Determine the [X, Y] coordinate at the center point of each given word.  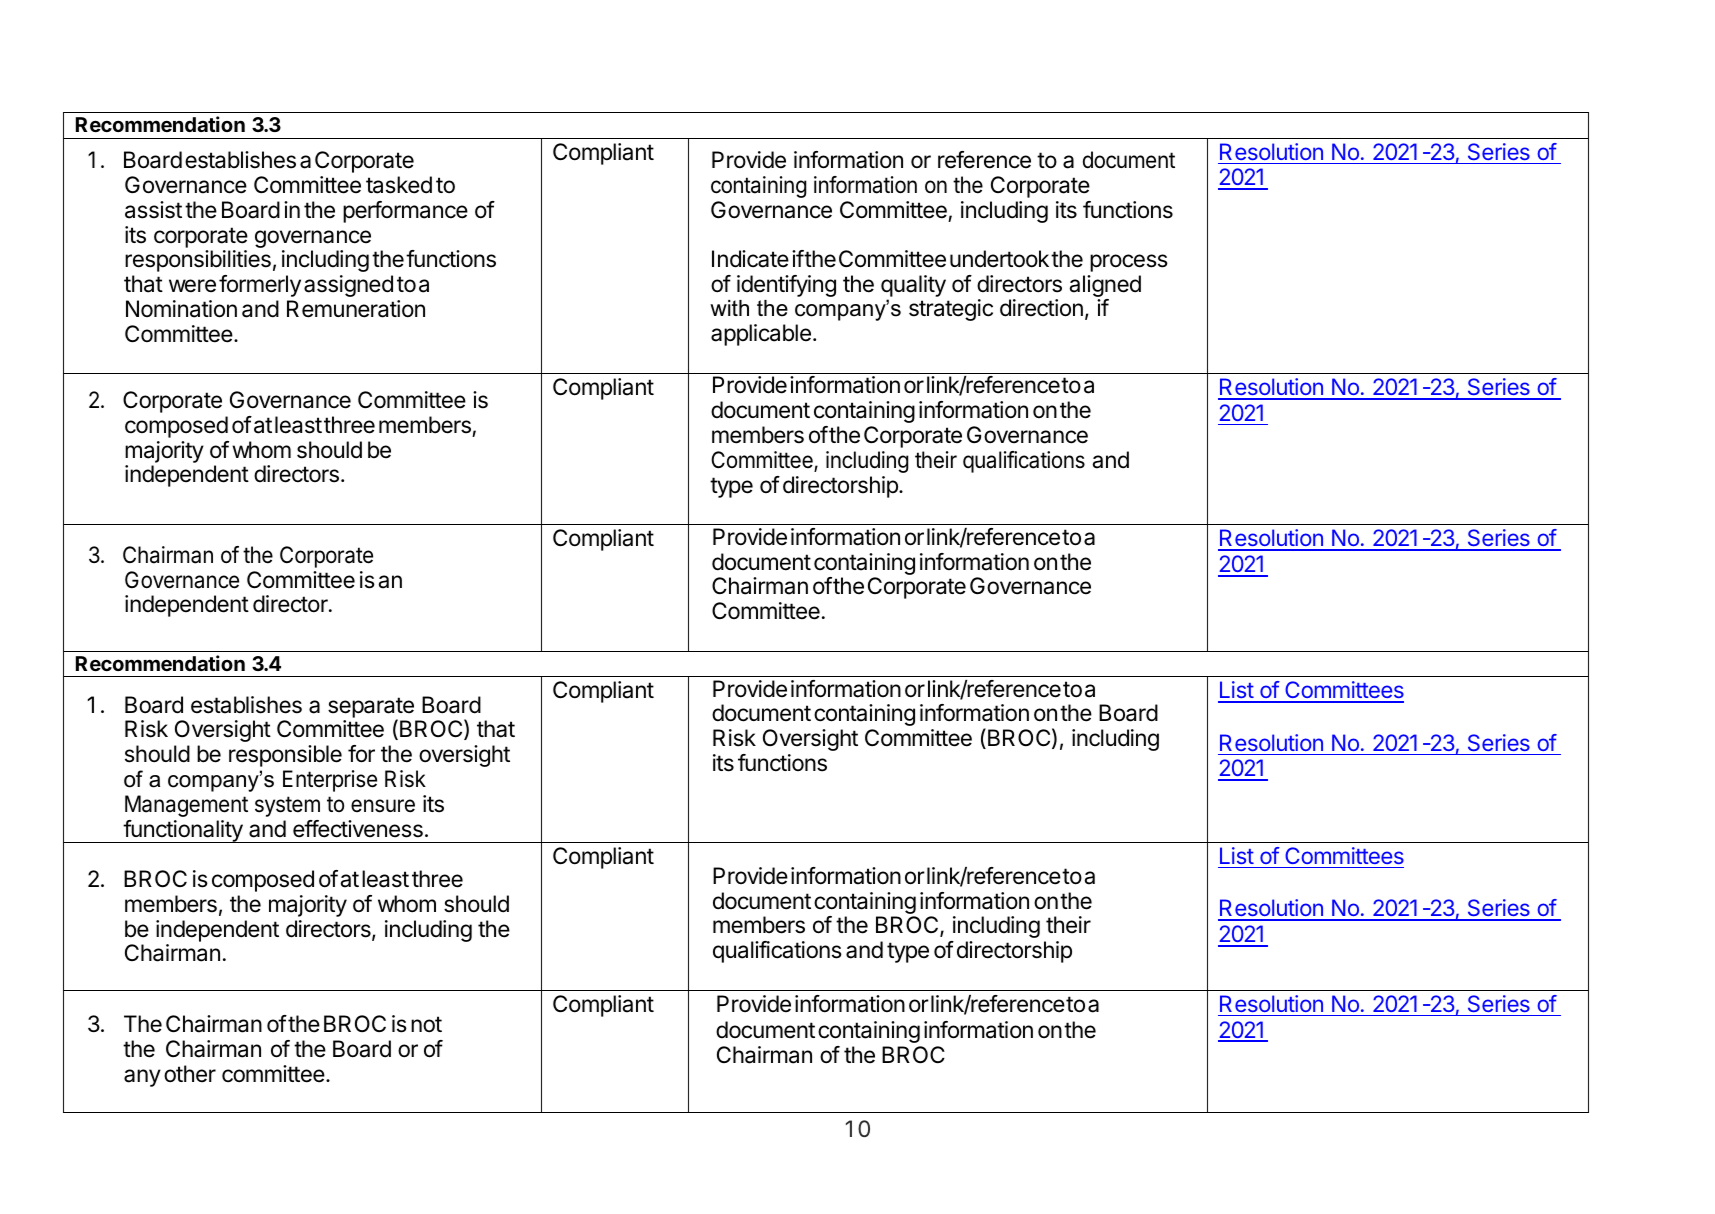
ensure [383, 806]
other [190, 1074]
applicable [761, 335]
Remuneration [356, 309]
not [426, 1024]
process [1129, 263]
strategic [951, 310]
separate [371, 708]
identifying [786, 286]
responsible [285, 756]
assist [153, 210]
